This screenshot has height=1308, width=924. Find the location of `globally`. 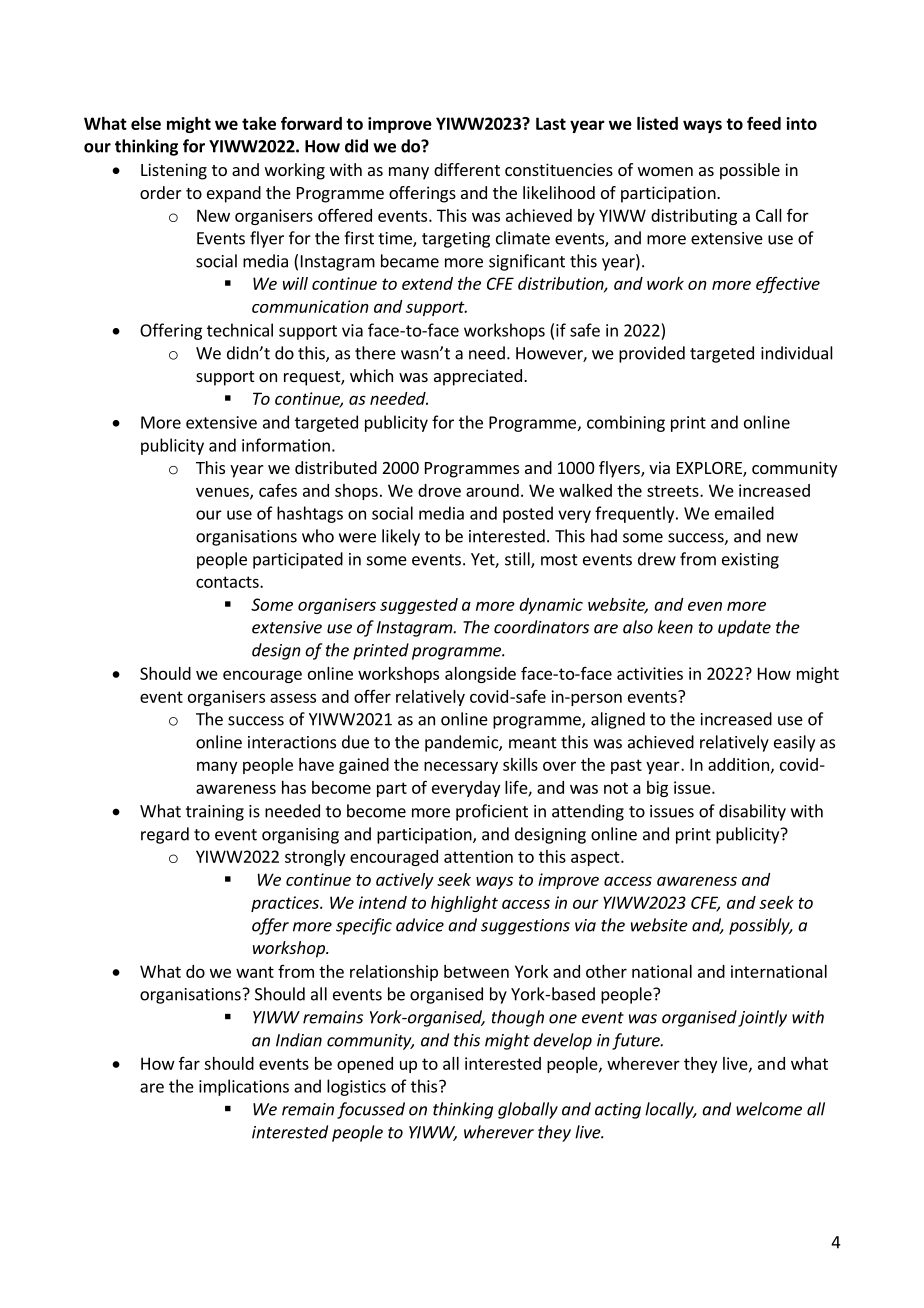

globally is located at coordinates (528, 1110).
